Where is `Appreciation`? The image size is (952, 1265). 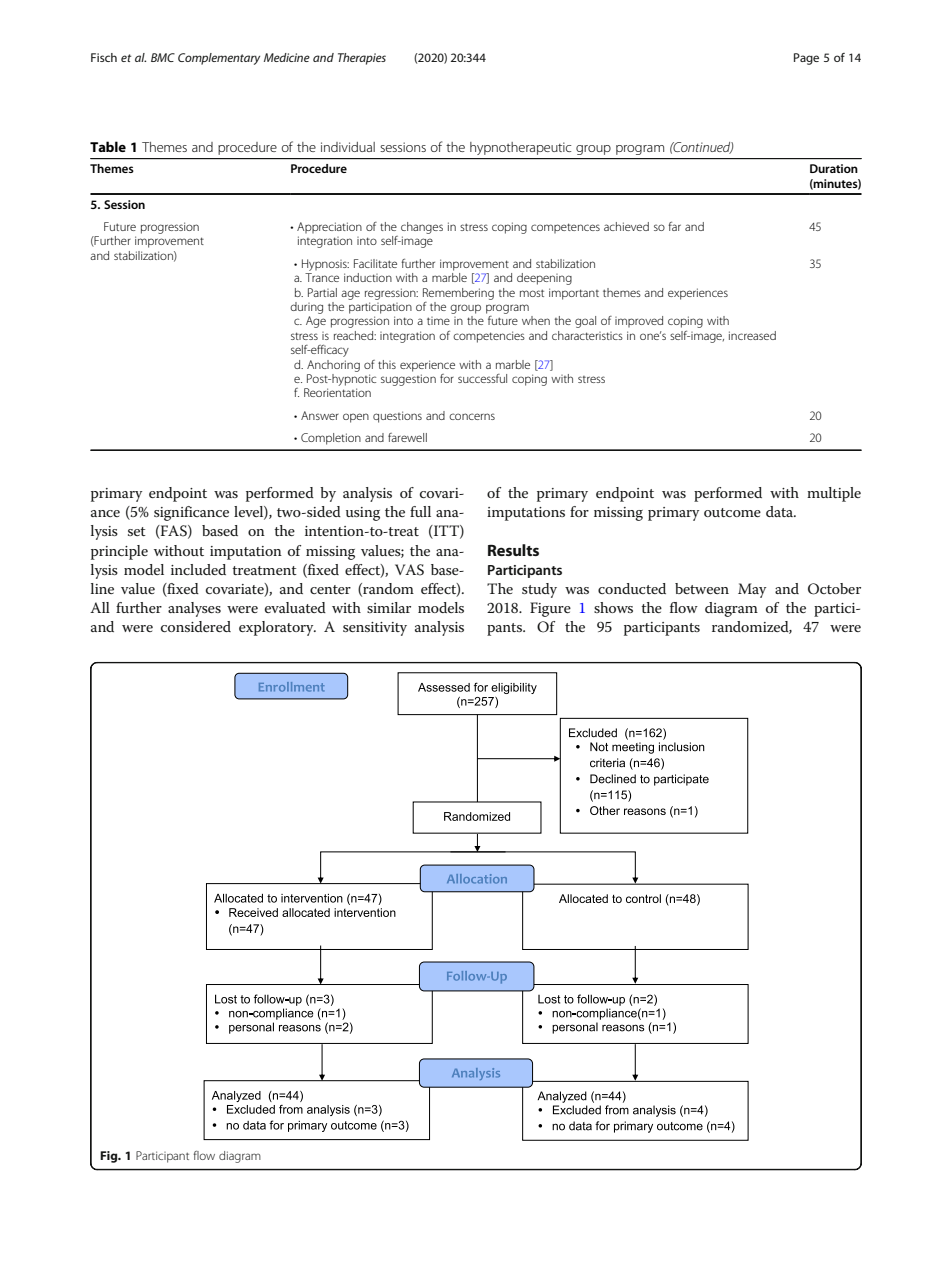
Appreciation is located at coordinates (329, 227).
